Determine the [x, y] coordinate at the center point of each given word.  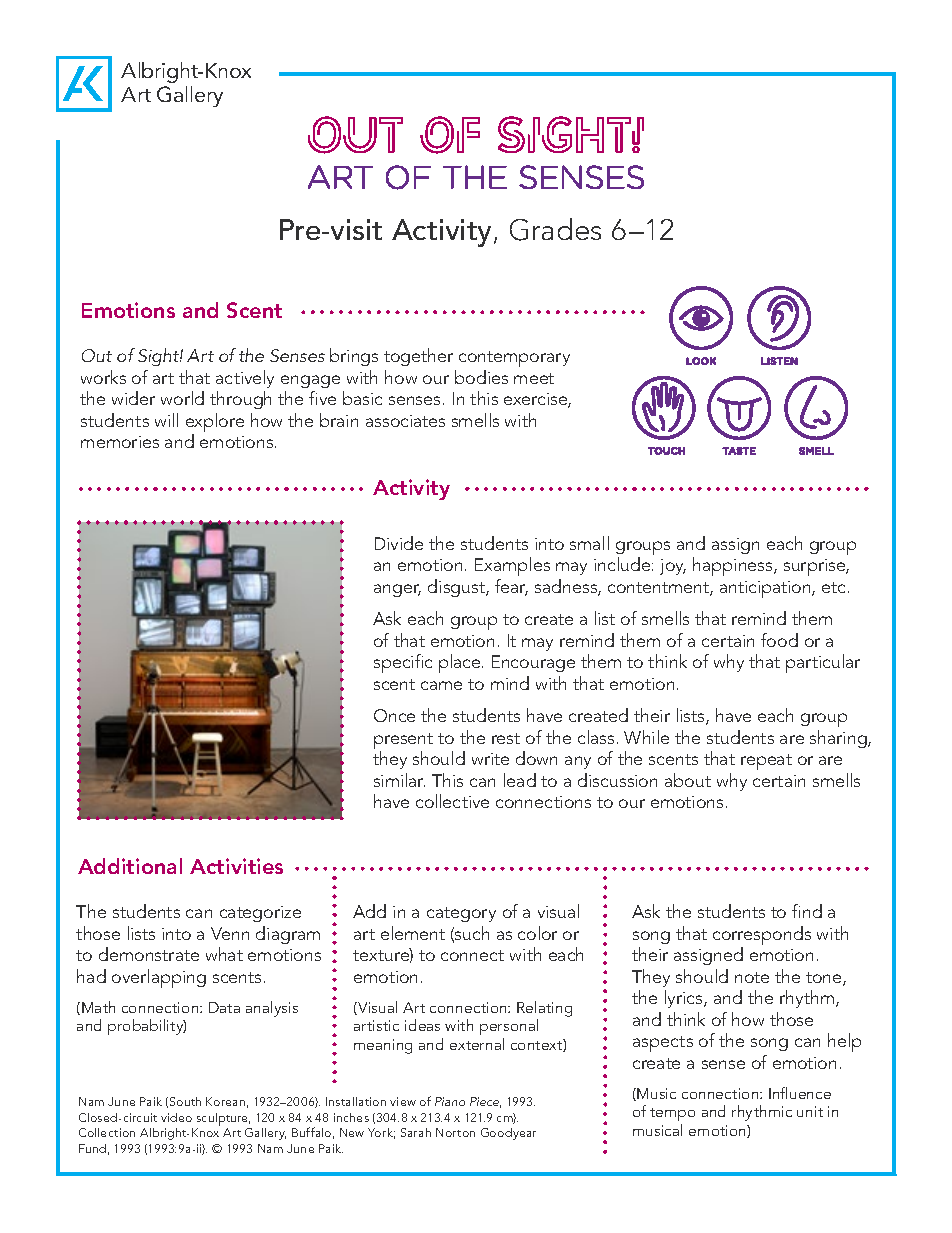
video [176, 1117]
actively [245, 379]
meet [534, 378]
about [688, 780]
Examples [512, 566]
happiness [734, 566]
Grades [555, 229]
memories [120, 442]
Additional [130, 866]
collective [452, 801]
